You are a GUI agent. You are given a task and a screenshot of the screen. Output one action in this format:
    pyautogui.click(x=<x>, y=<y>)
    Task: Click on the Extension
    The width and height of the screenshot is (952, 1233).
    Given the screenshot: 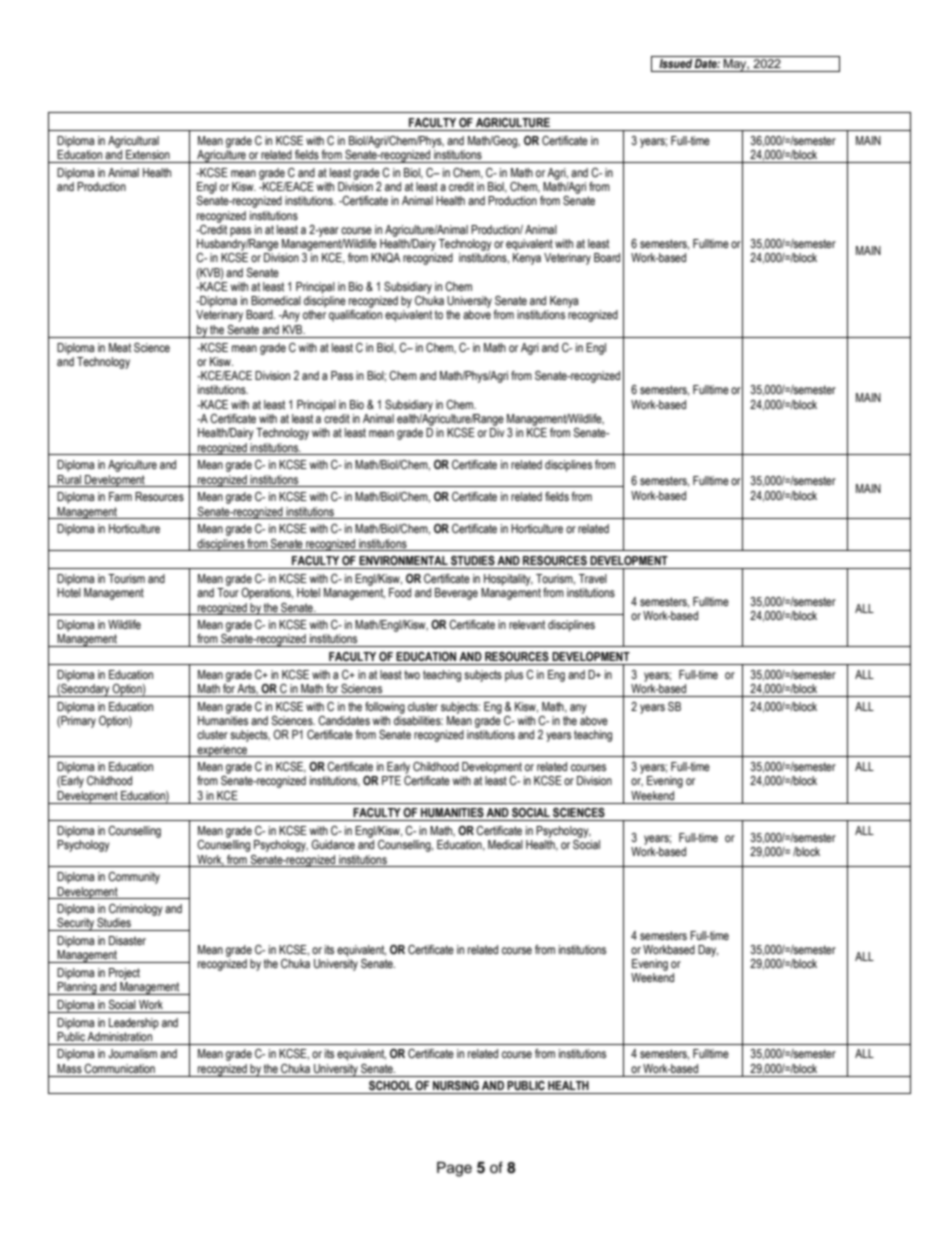 What is the action you would take?
    pyautogui.click(x=148, y=154)
